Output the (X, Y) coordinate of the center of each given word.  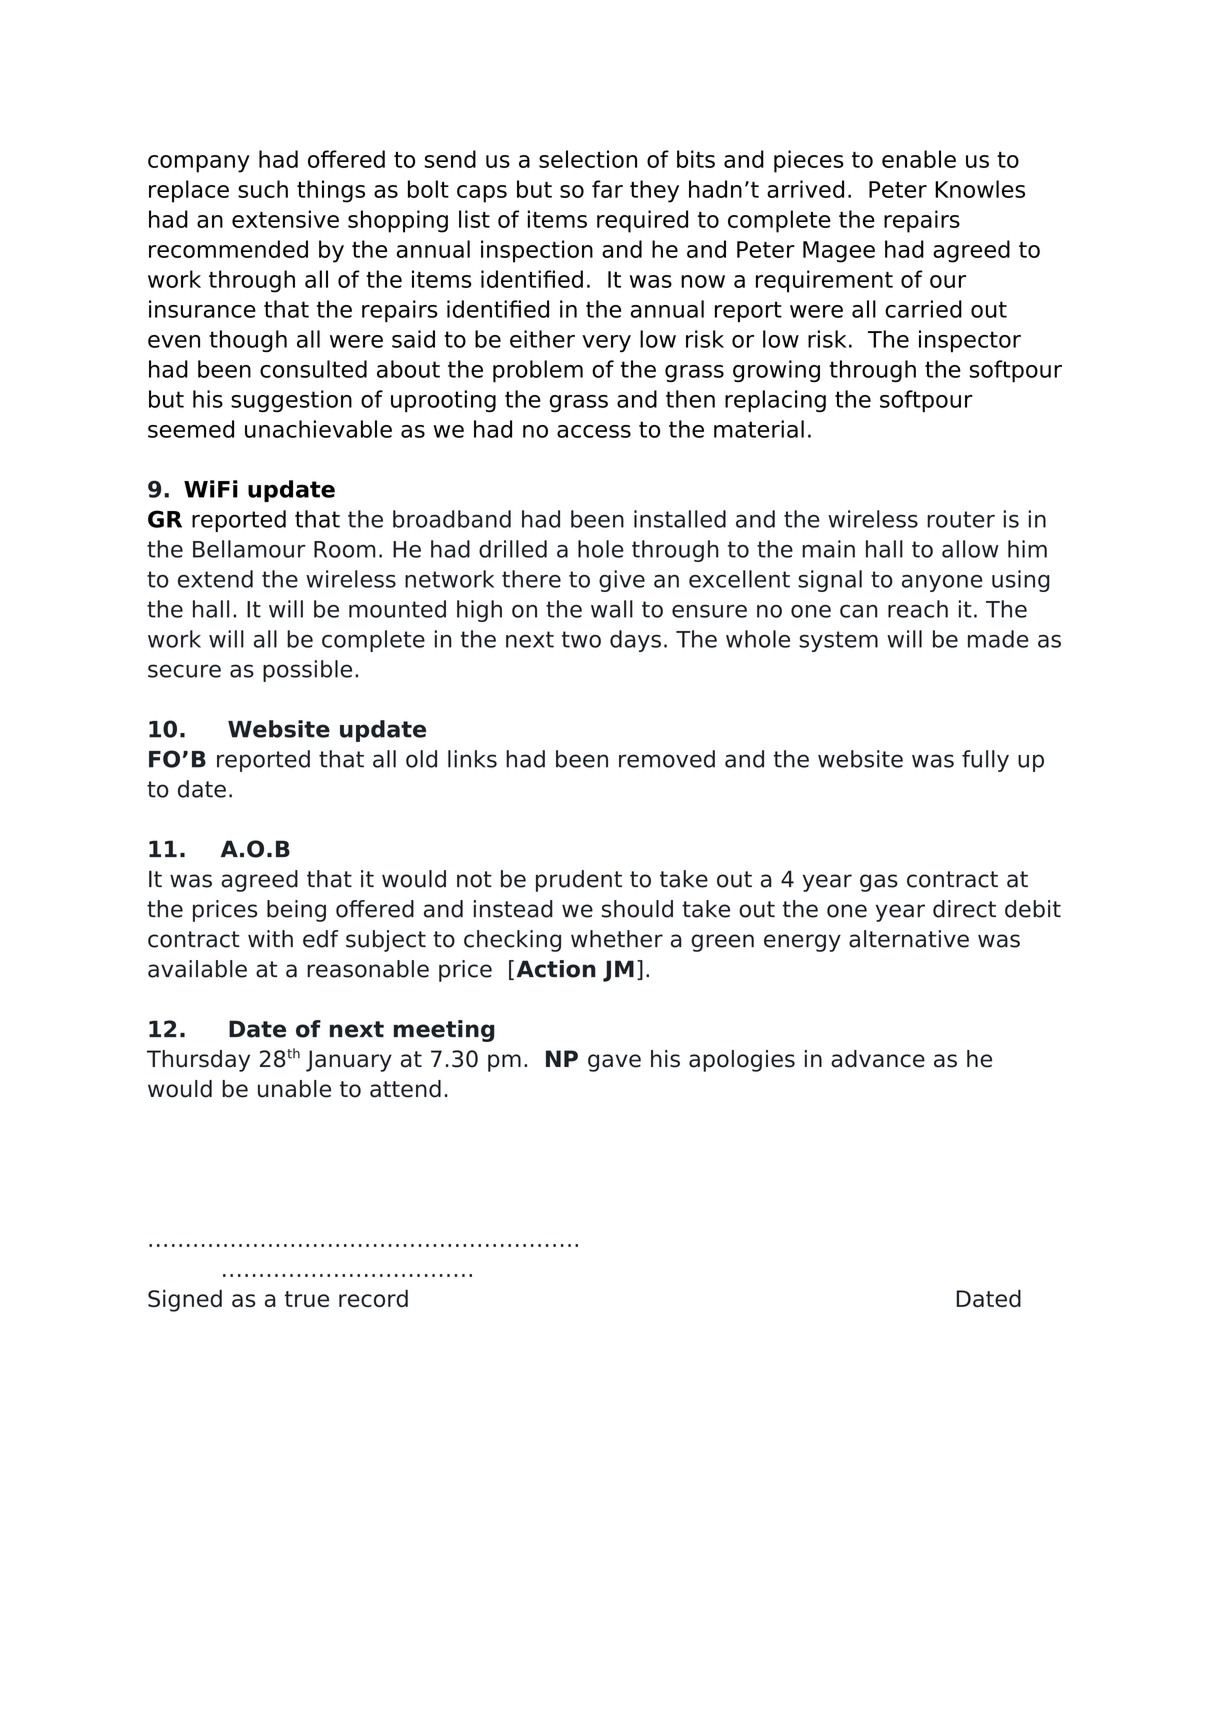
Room (345, 549)
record (373, 1298)
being (296, 911)
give (622, 581)
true (307, 1299)
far (607, 189)
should (637, 909)
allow (970, 549)
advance (878, 1059)
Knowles (980, 189)
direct (964, 909)
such (263, 189)
